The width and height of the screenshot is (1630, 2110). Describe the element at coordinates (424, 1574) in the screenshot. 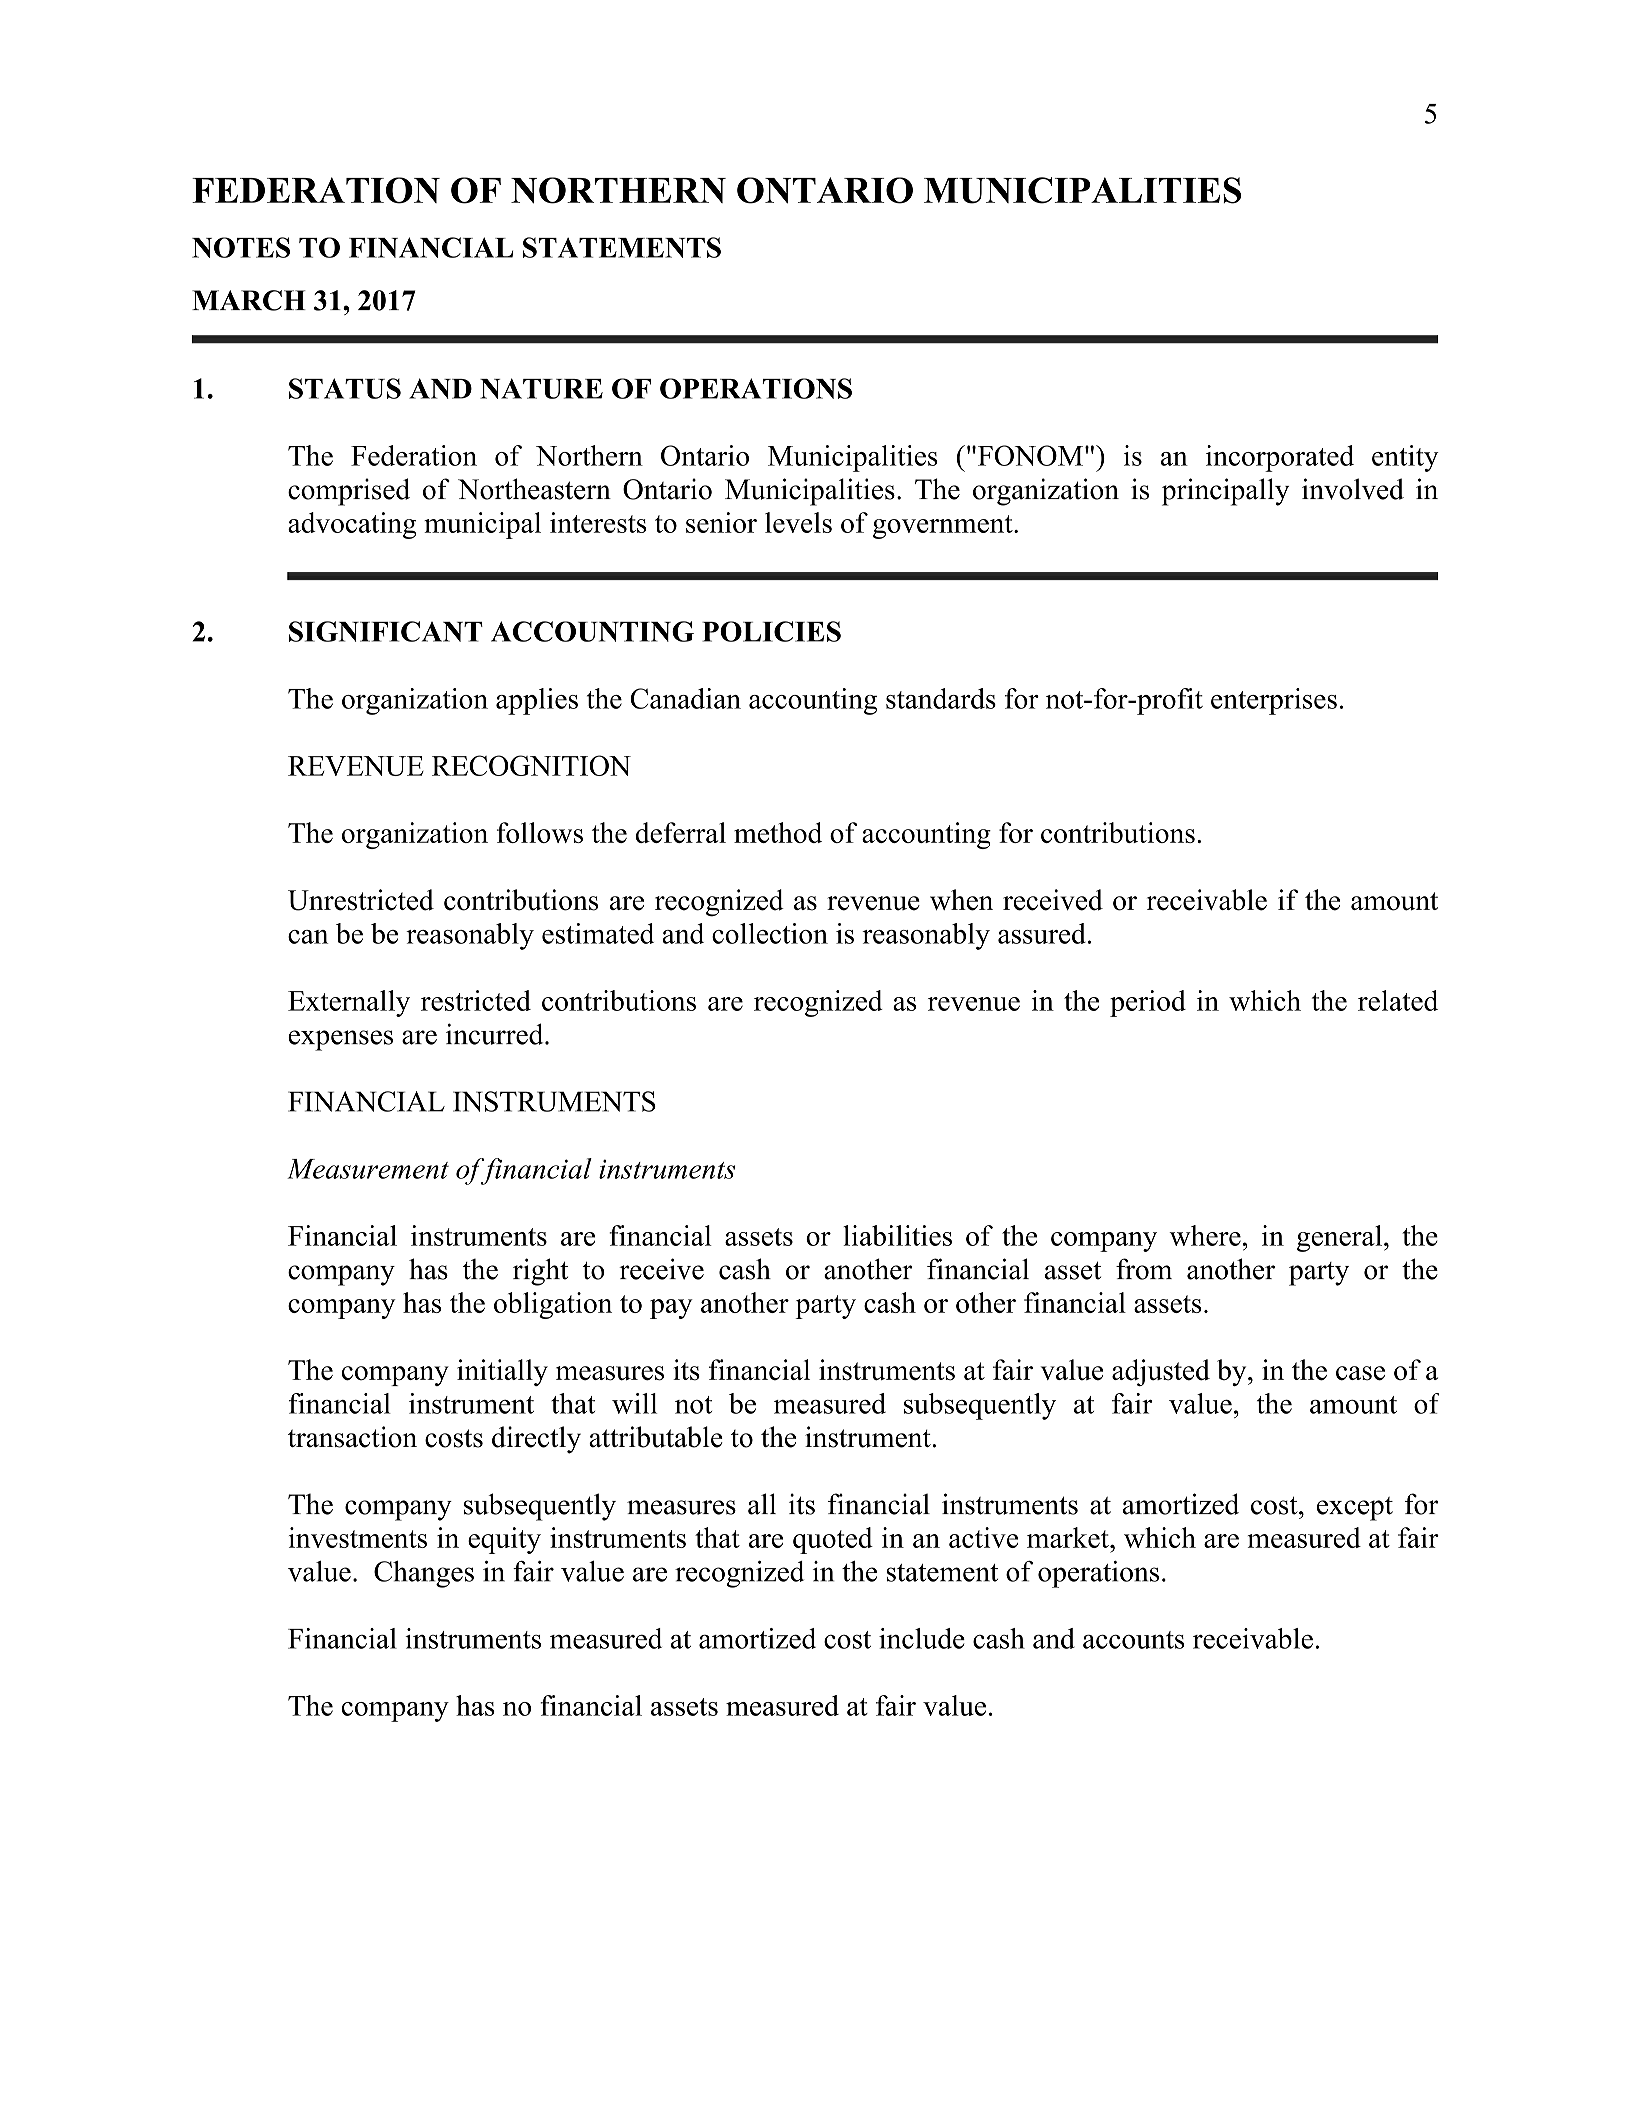

I see `Changes` at that location.
